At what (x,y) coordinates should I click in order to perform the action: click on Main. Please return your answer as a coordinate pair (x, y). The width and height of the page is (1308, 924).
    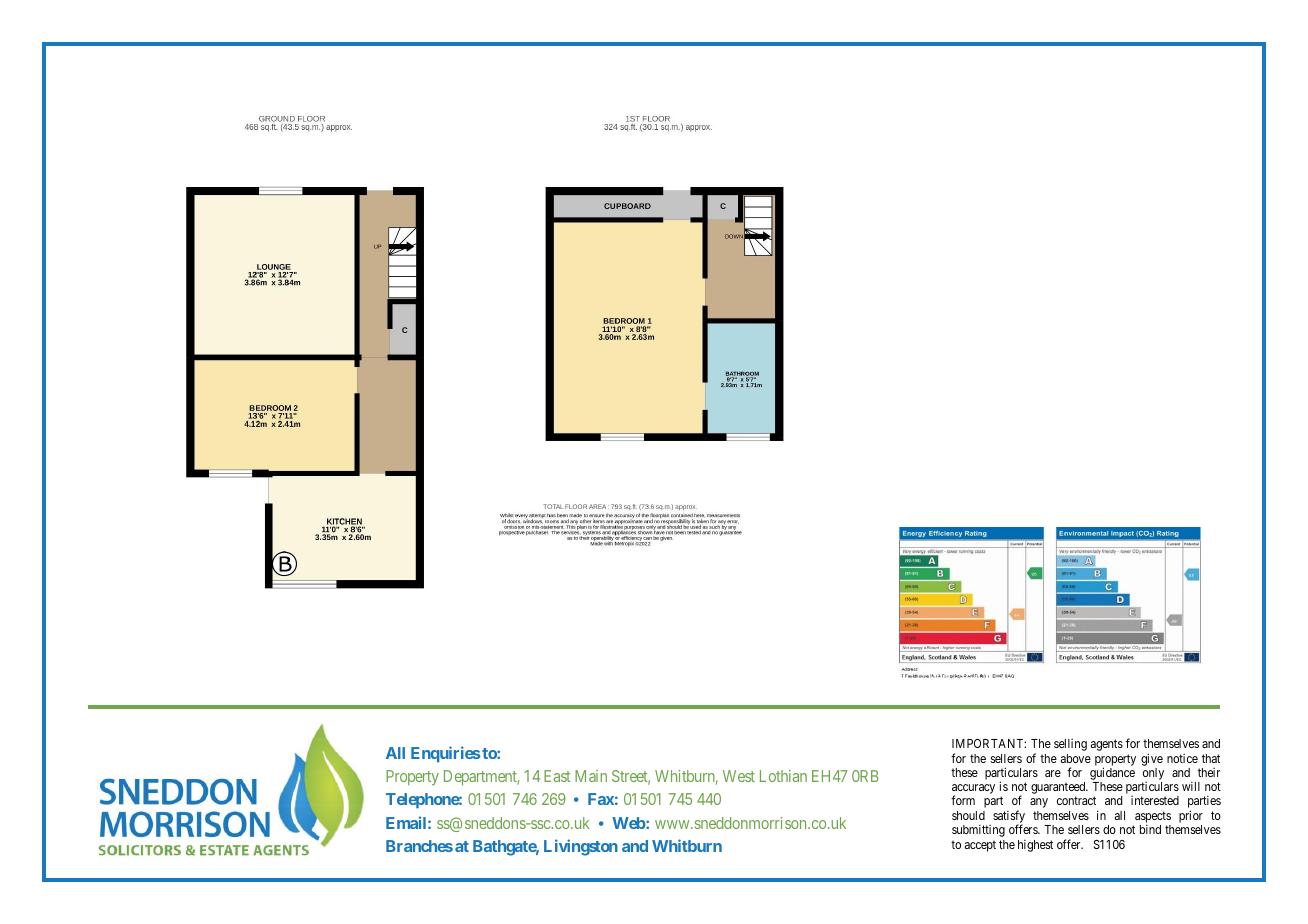
    Looking at the image, I should click on (591, 776).
